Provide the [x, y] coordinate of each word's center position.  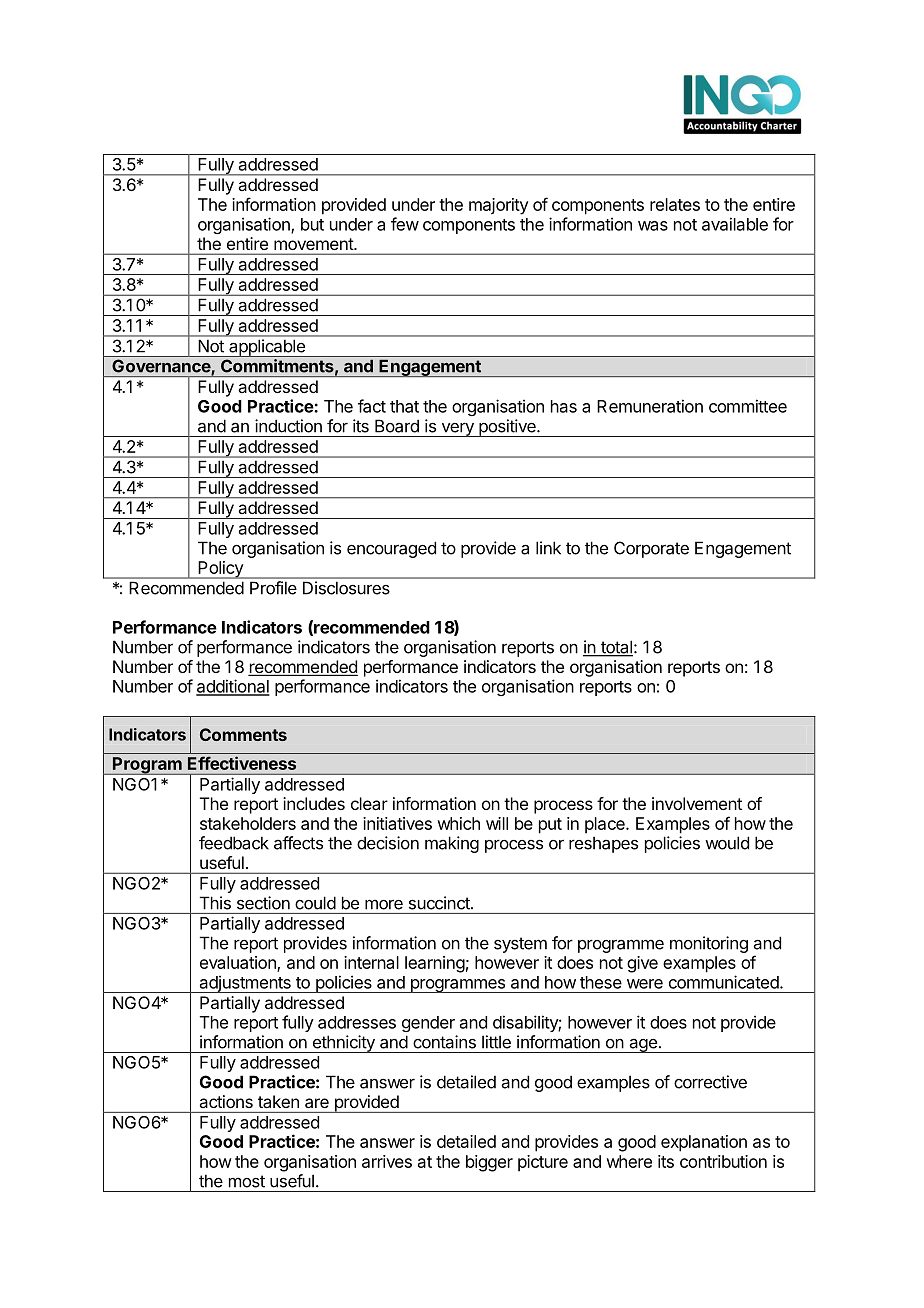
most [247, 1181]
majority [499, 206]
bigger [489, 1163]
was [653, 226]
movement [314, 244]
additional [233, 687]
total [616, 648]
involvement [697, 803]
